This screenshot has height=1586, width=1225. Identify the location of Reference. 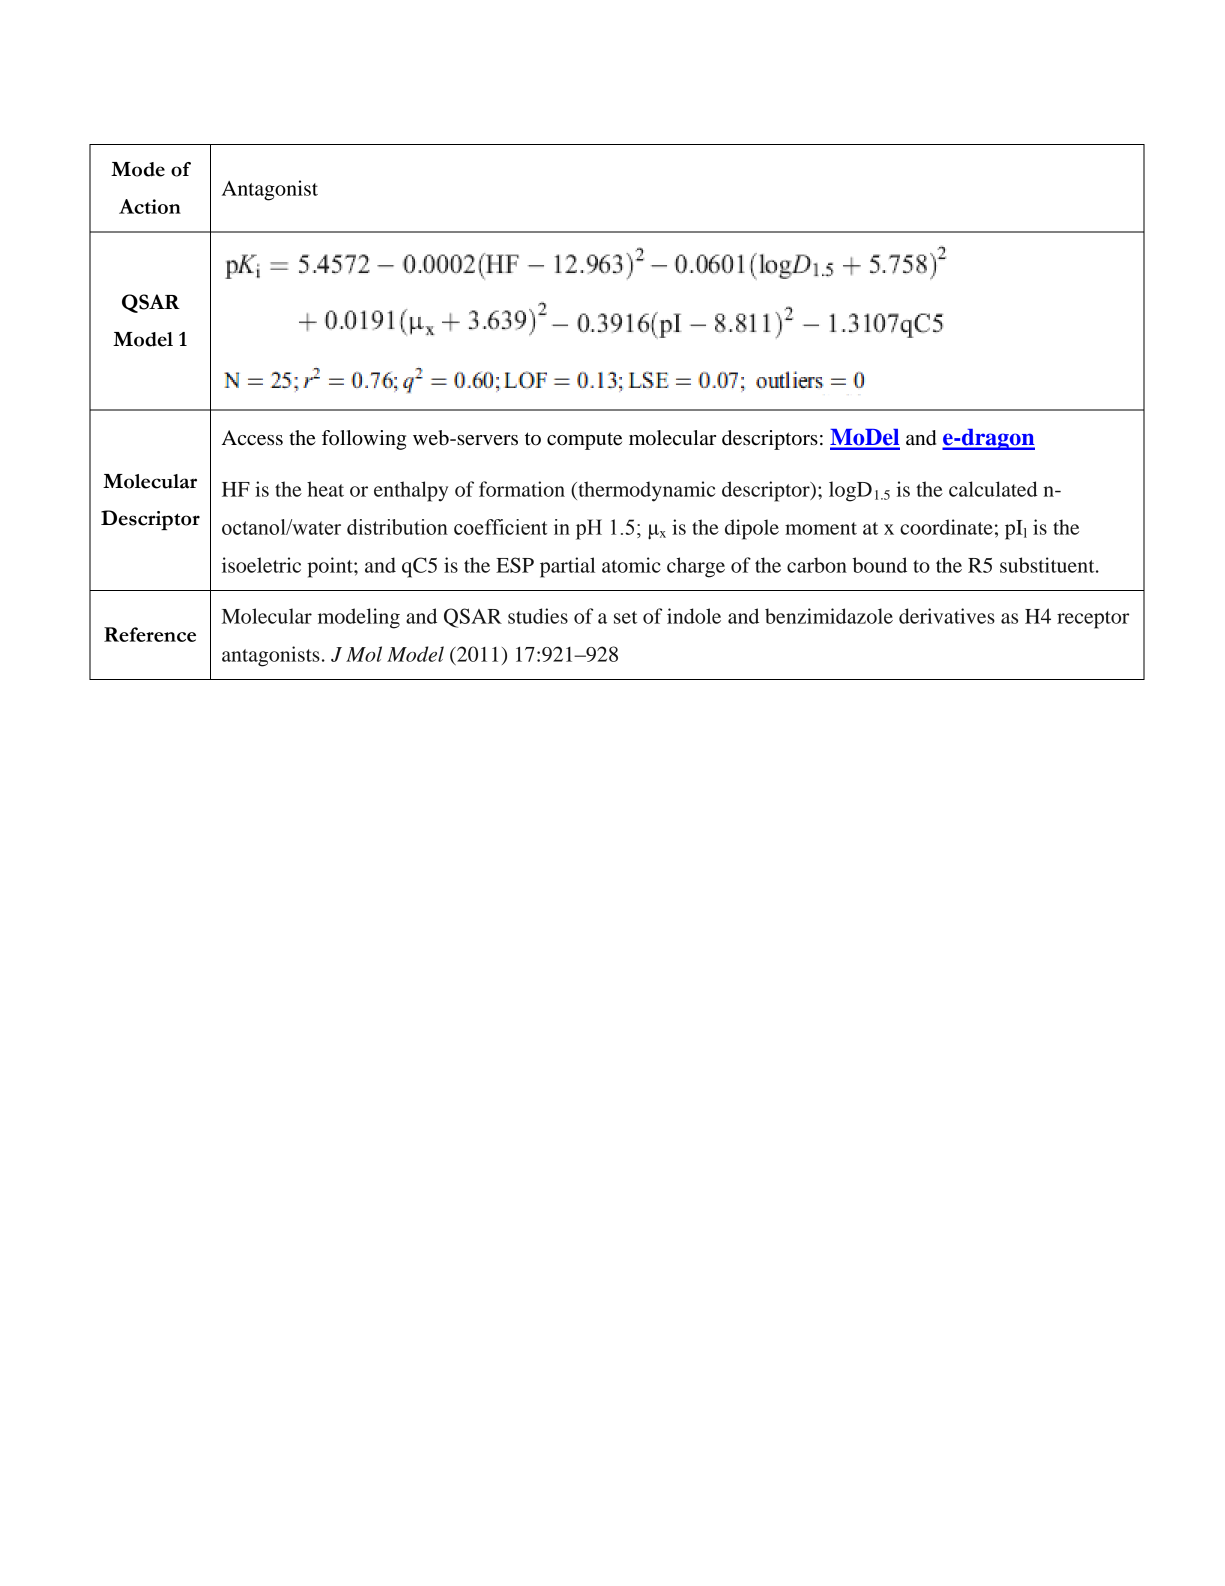
(150, 634).
